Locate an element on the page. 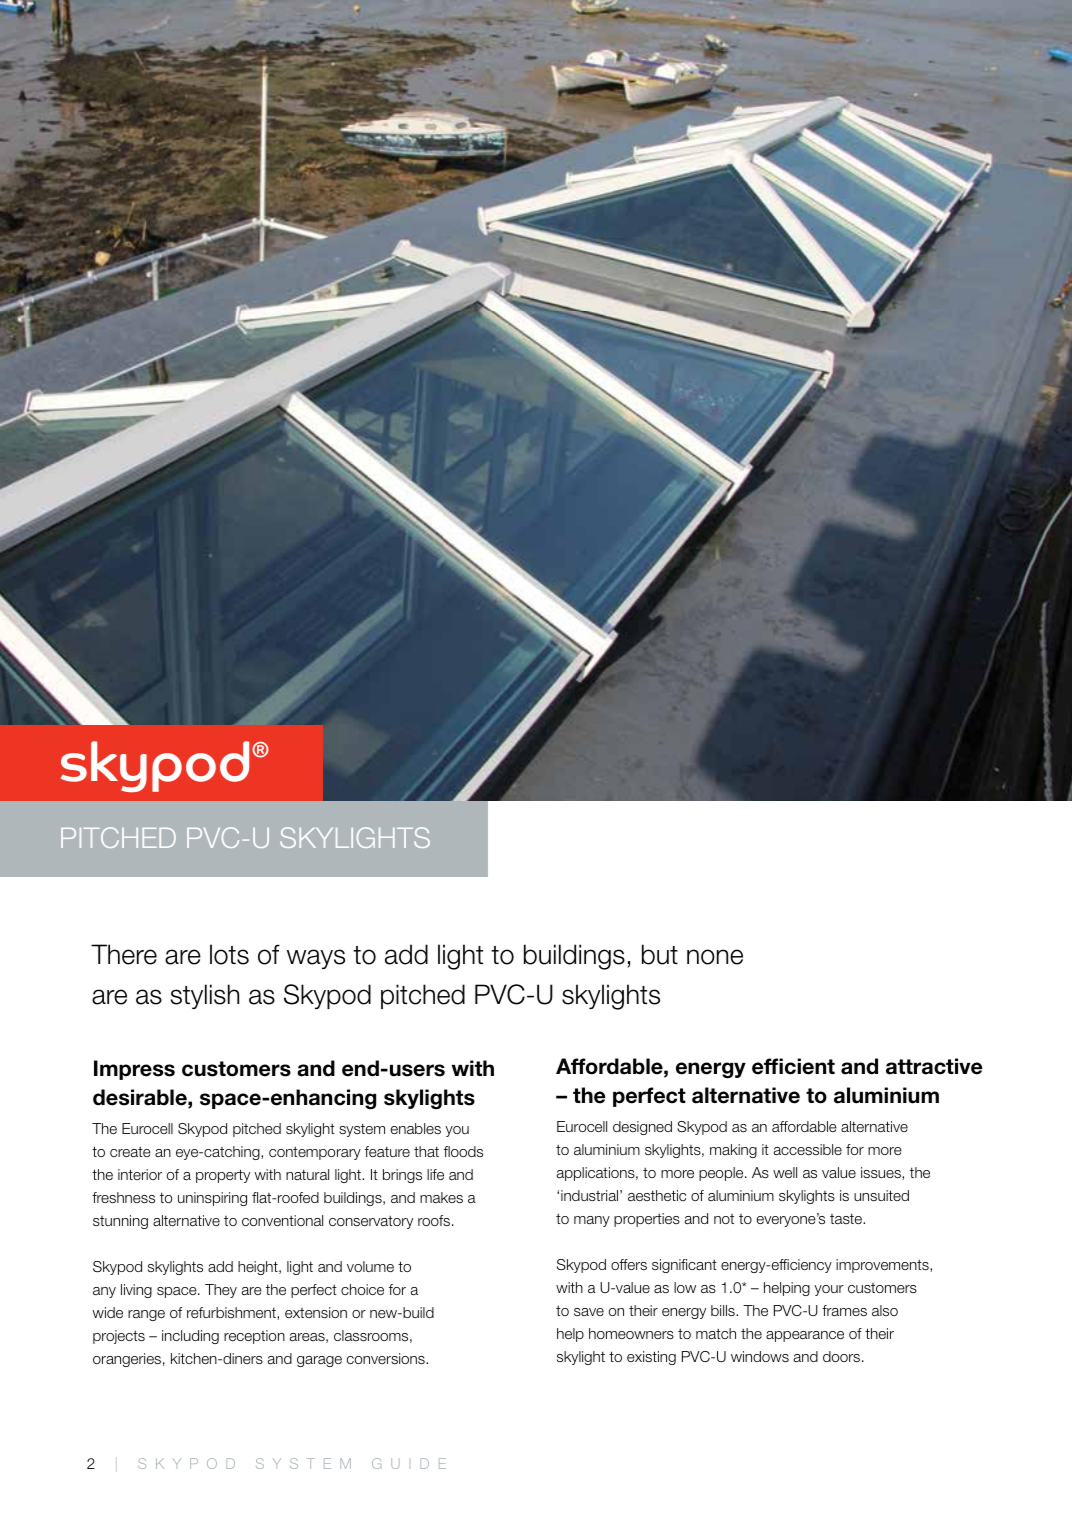 The height and width of the image is (1516, 1072). but is located at coordinates (660, 954).
